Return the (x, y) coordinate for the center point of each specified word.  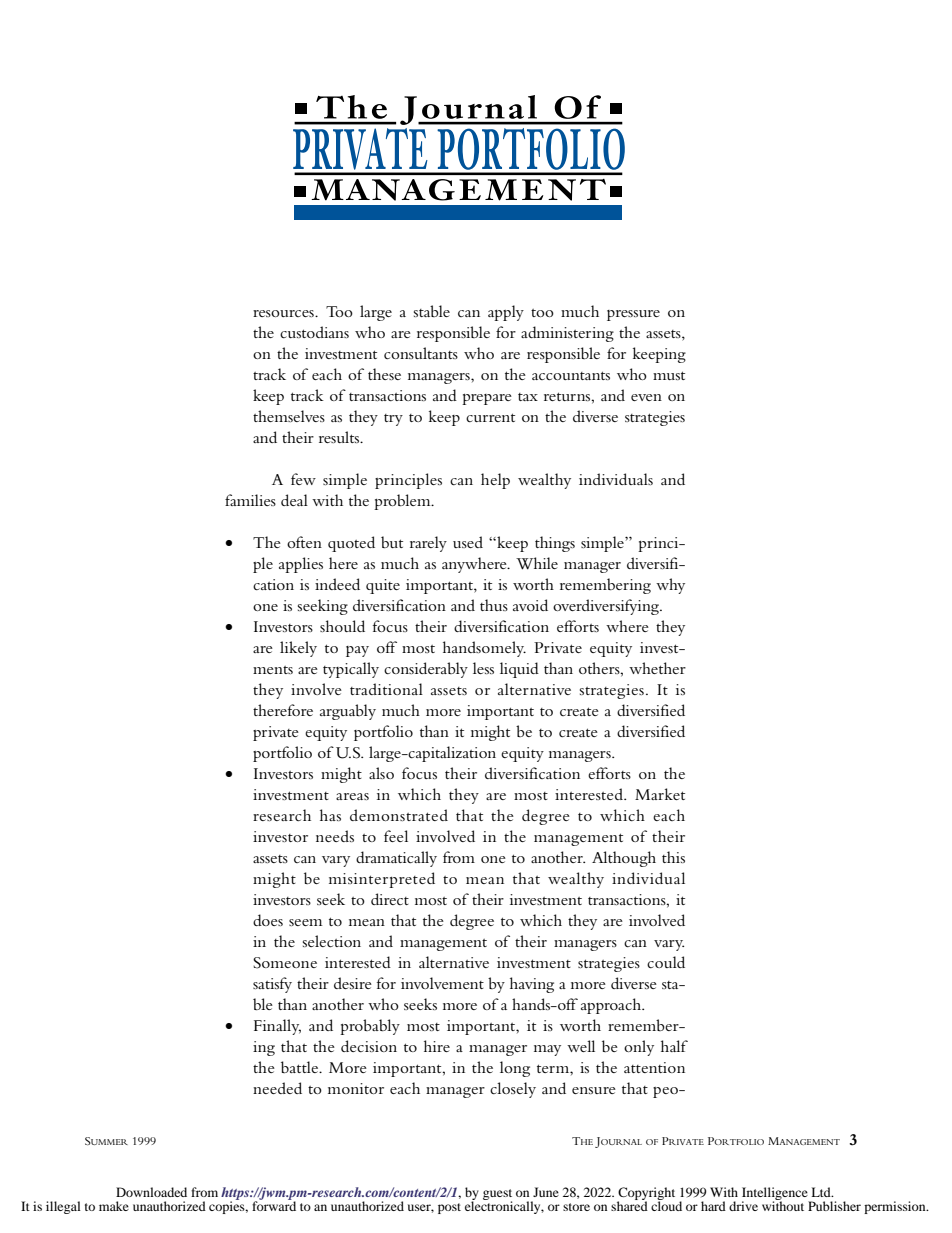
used (468, 542)
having (532, 985)
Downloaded (151, 1192)
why (670, 586)
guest (497, 1196)
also (381, 773)
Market (660, 794)
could (666, 962)
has (330, 815)
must (669, 375)
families (250, 500)
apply (506, 313)
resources (284, 313)
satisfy (272, 985)
